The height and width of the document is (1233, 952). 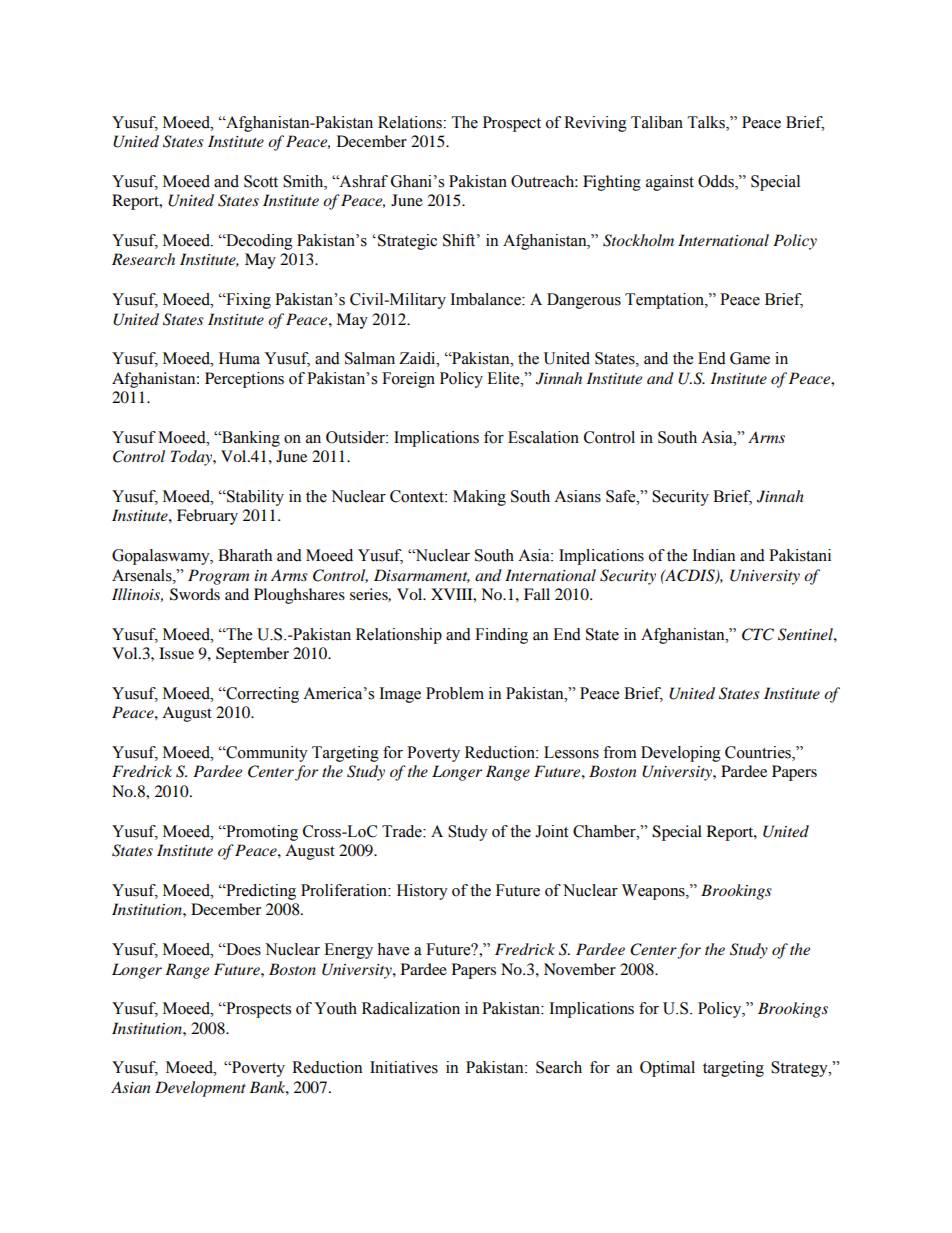 I want to click on Swords, so click(x=195, y=594).
